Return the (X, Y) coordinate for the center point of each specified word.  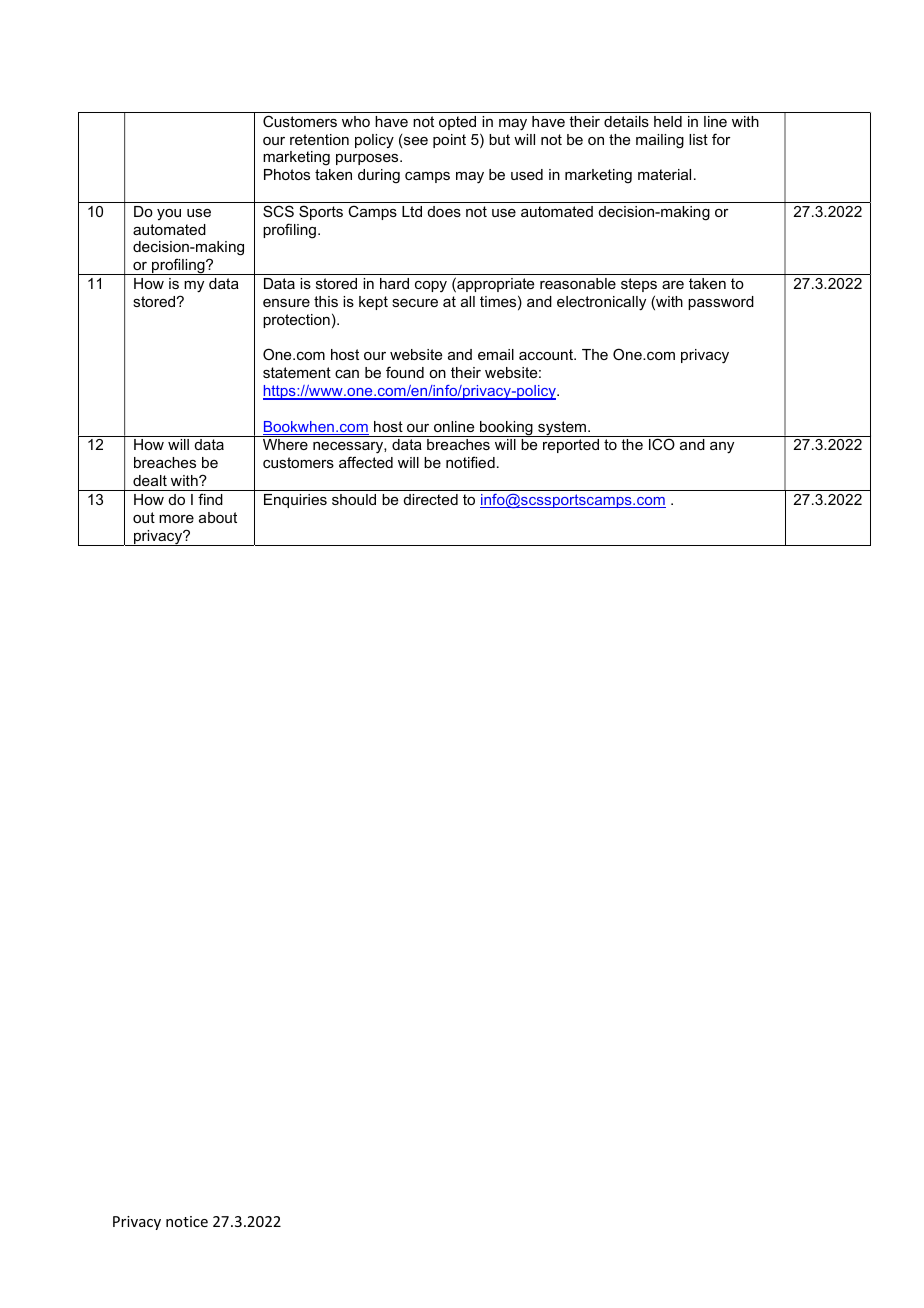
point (449, 141)
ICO (662, 444)
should (354, 499)
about (218, 517)
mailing (660, 141)
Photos (287, 174)
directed (431, 499)
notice (187, 1221)
